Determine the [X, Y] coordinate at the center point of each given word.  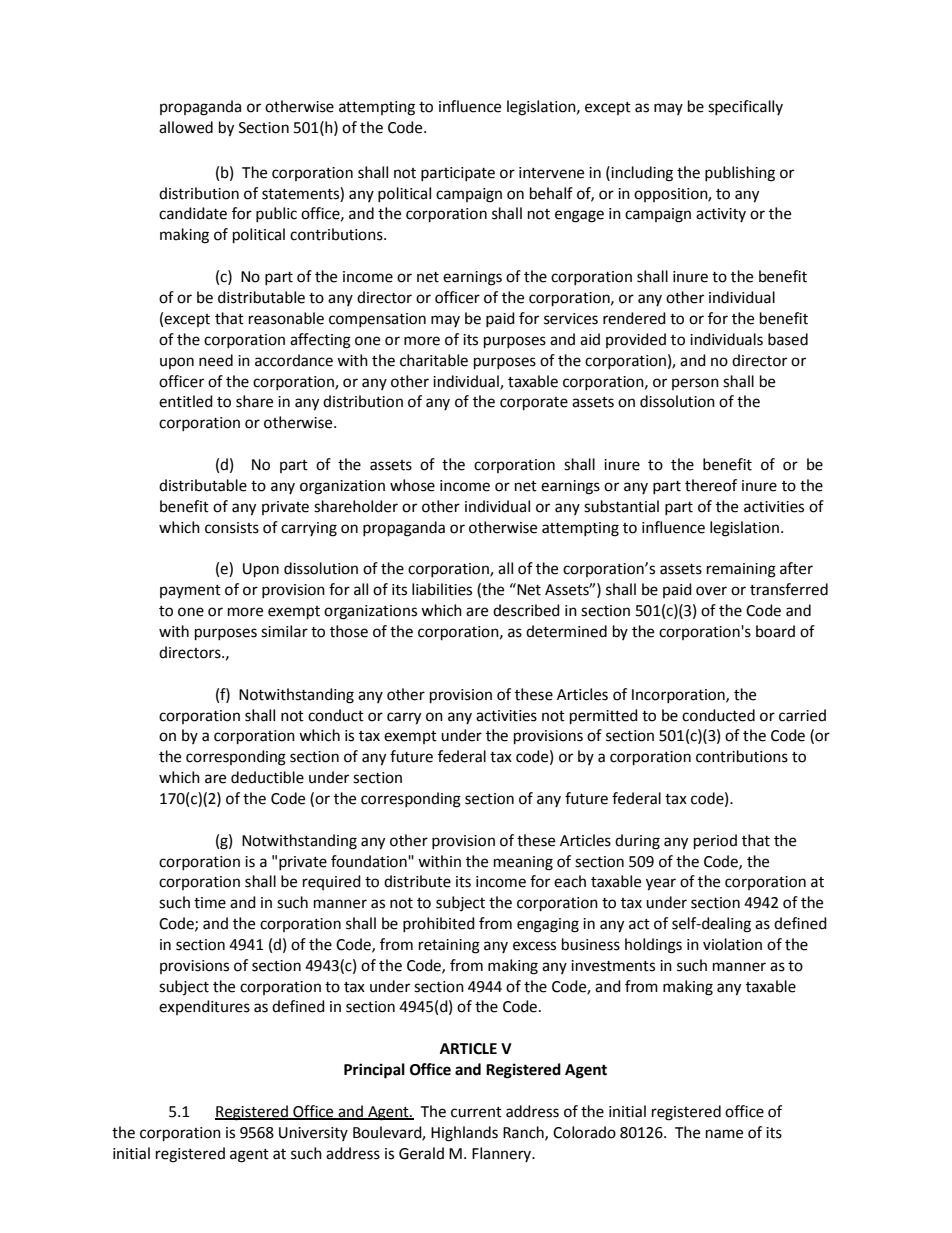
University [313, 1134]
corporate [534, 404]
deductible [267, 777]
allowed [186, 127]
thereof [711, 485]
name [724, 1134]
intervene [551, 173]
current [476, 1112]
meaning [523, 863]
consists [232, 528]
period [715, 842]
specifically [745, 107]
